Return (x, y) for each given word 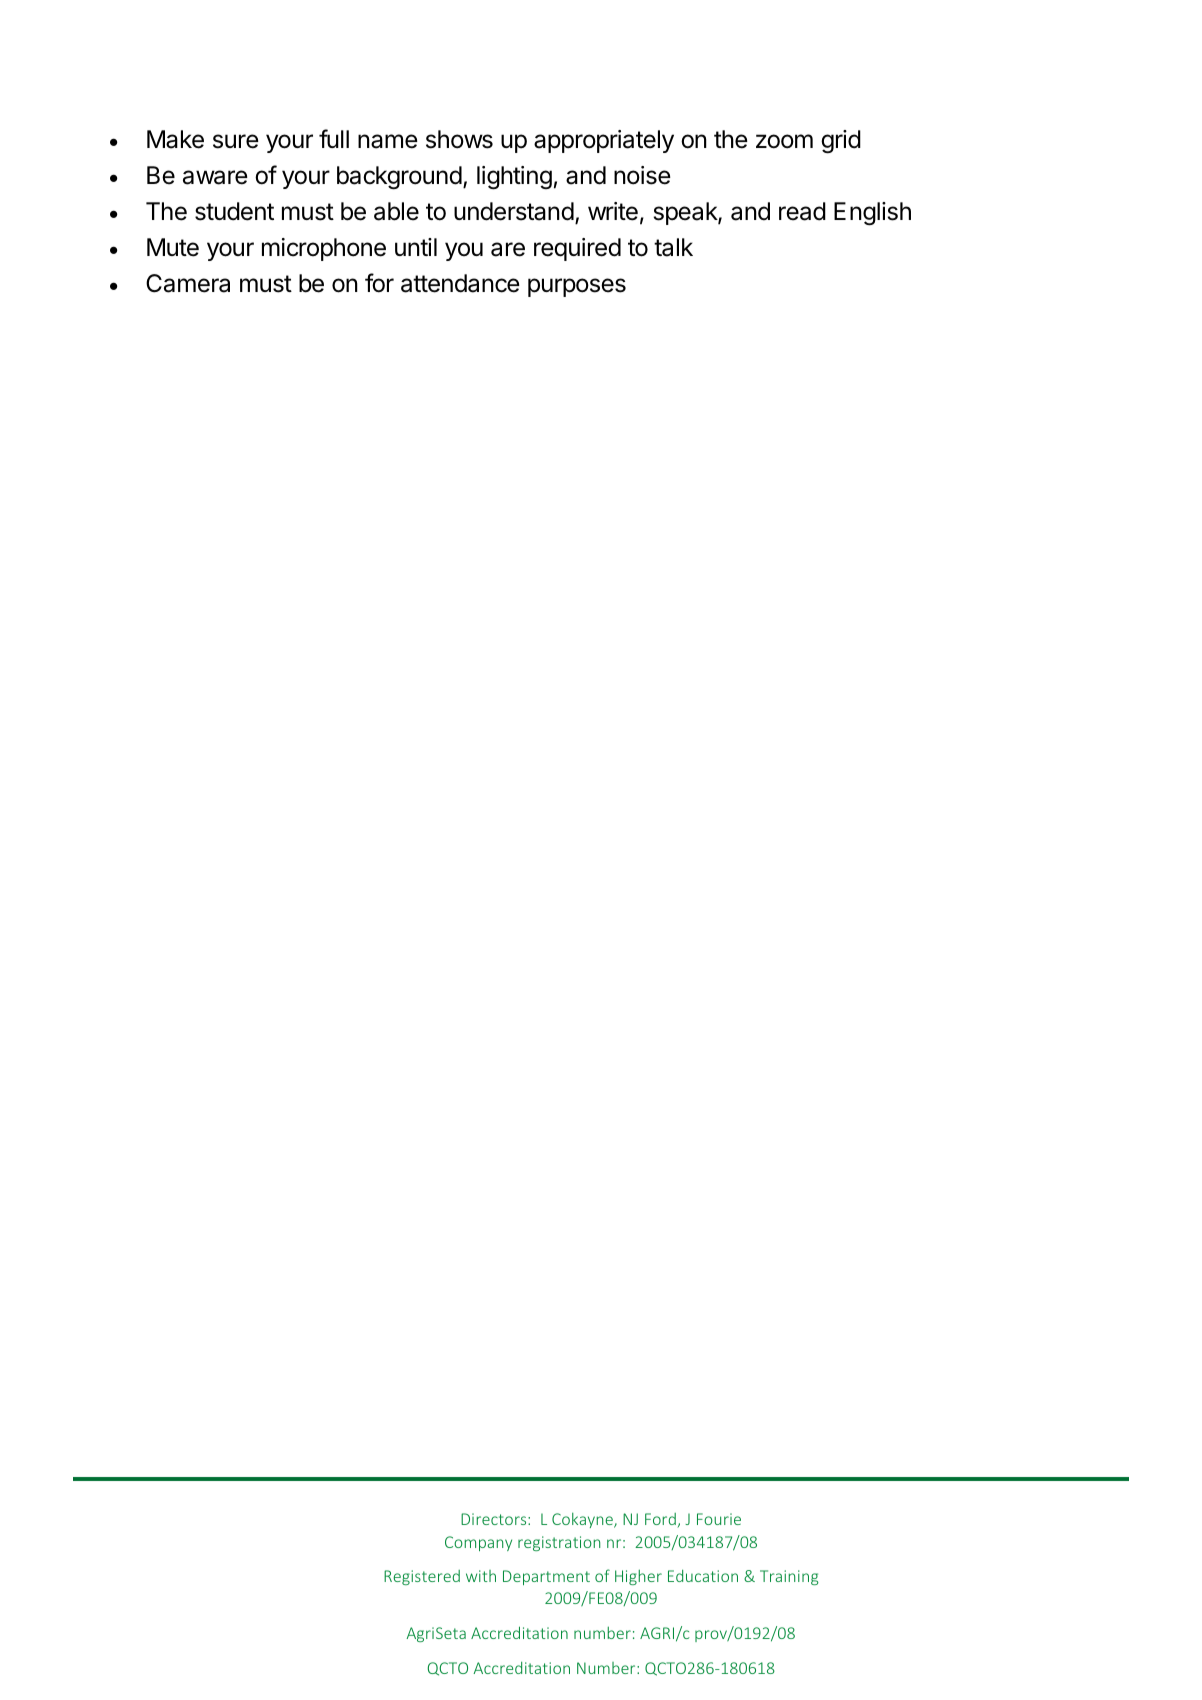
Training (789, 1577)
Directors (495, 1519)
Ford (660, 1519)
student (234, 211)
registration (559, 1543)
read (802, 211)
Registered (422, 1577)
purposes (577, 287)
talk (673, 247)
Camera (188, 283)
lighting (514, 178)
